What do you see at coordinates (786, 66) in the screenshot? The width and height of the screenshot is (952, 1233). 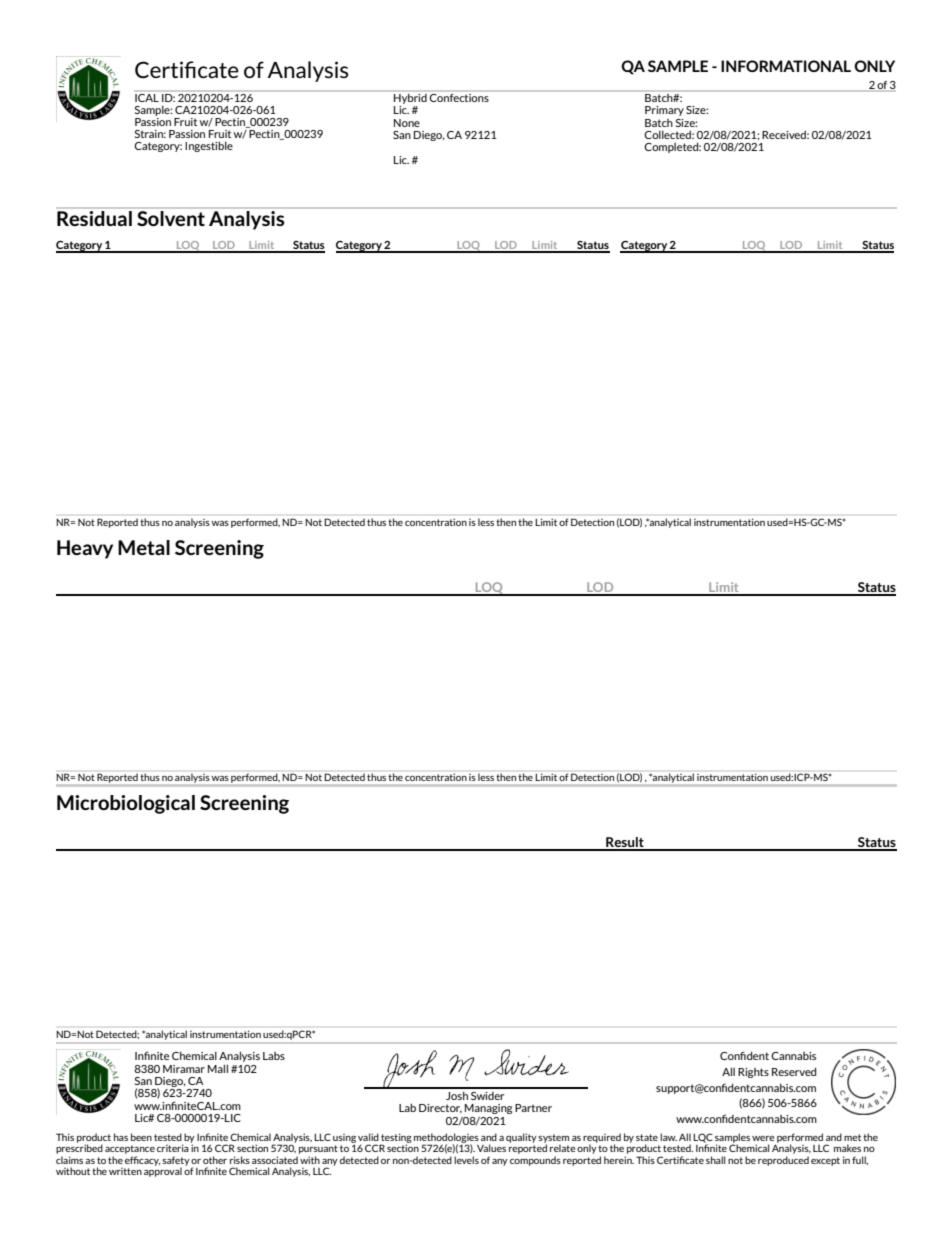 I see `INFORMATIONAL` at bounding box center [786, 66].
